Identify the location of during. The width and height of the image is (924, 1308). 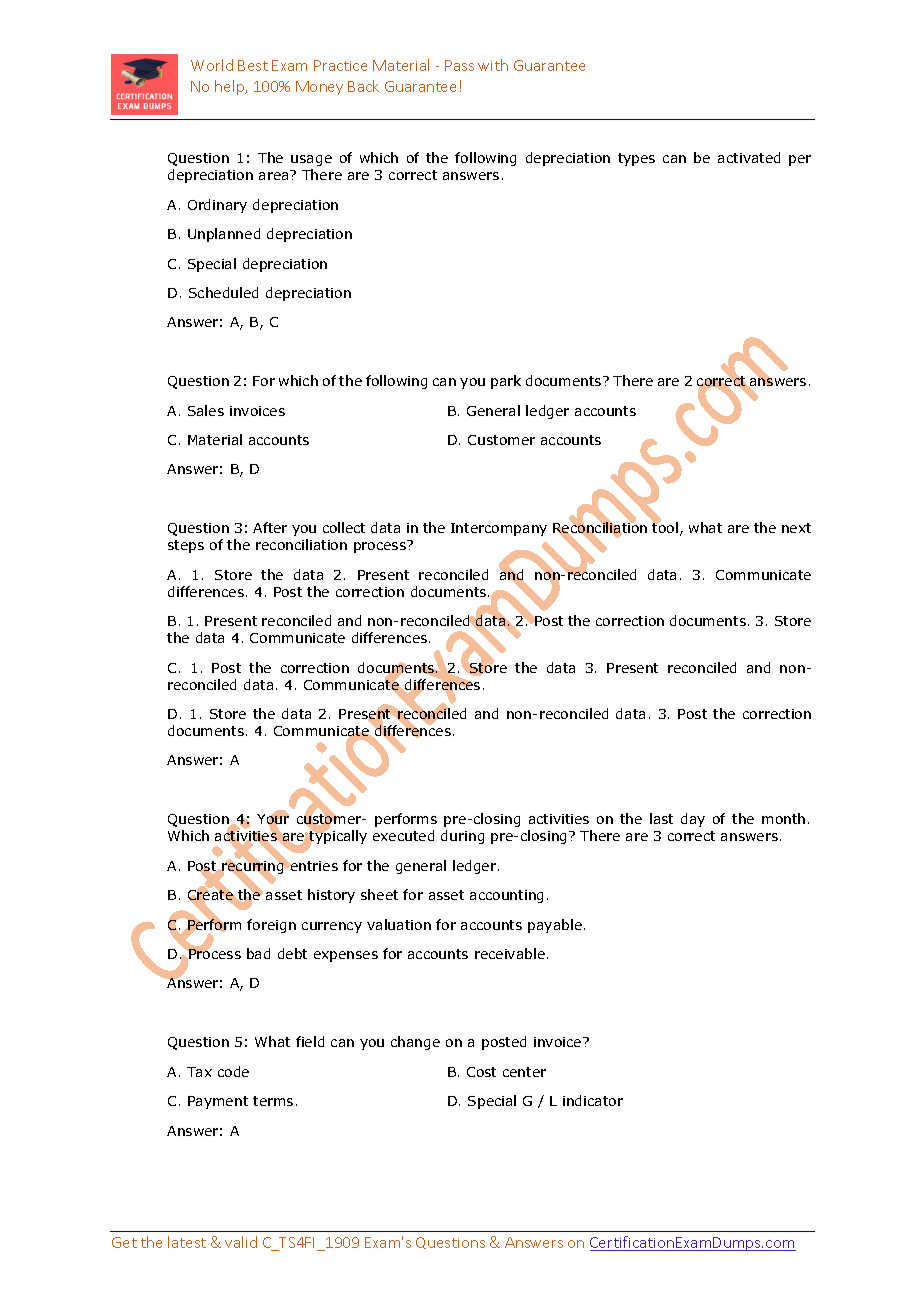
(462, 837).
